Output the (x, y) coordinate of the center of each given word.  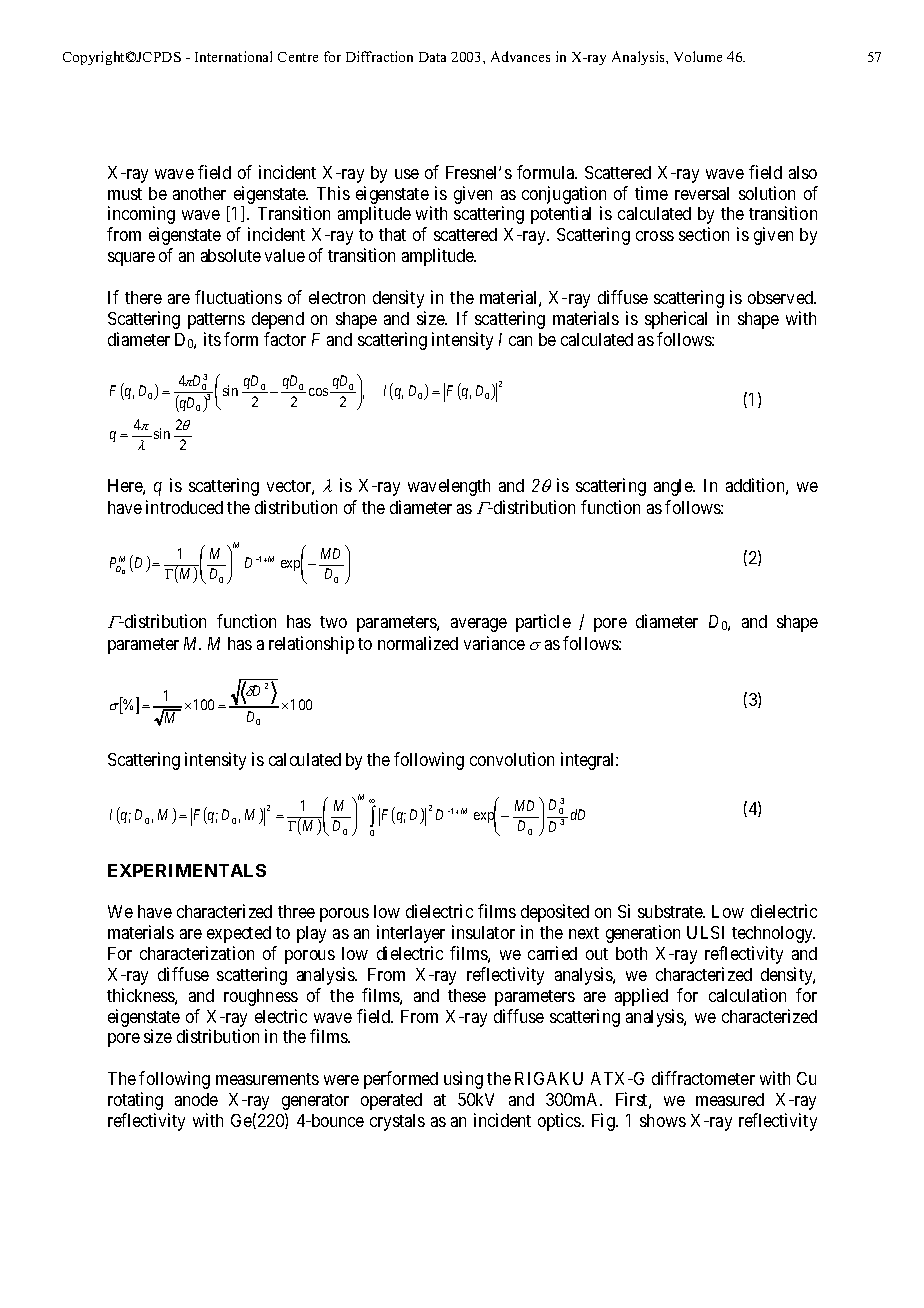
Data (432, 57)
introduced (184, 507)
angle (674, 487)
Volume (698, 56)
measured (730, 1099)
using (463, 1080)
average (479, 625)
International (233, 56)
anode (196, 1099)
